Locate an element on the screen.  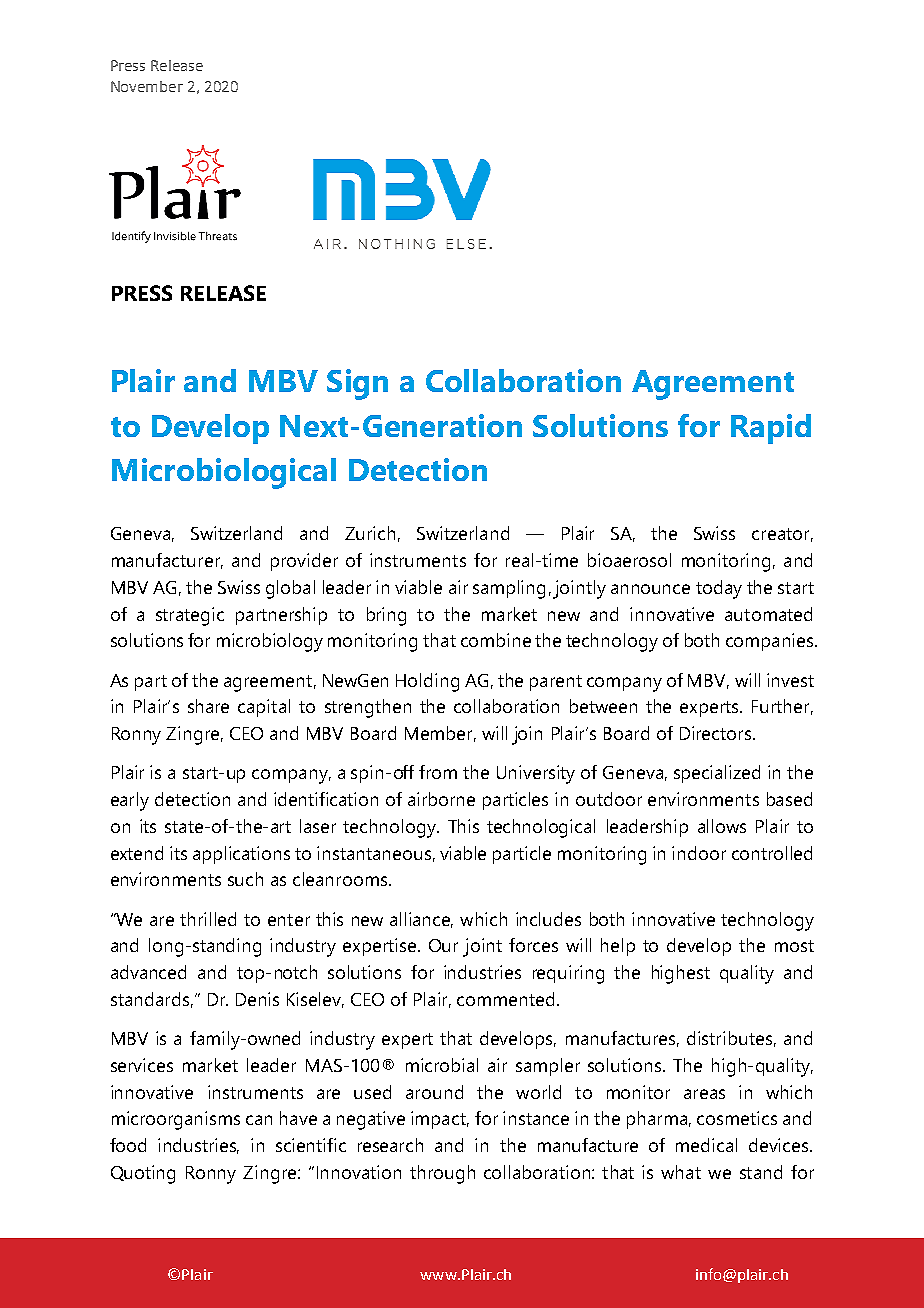
November is located at coordinates (147, 86).
